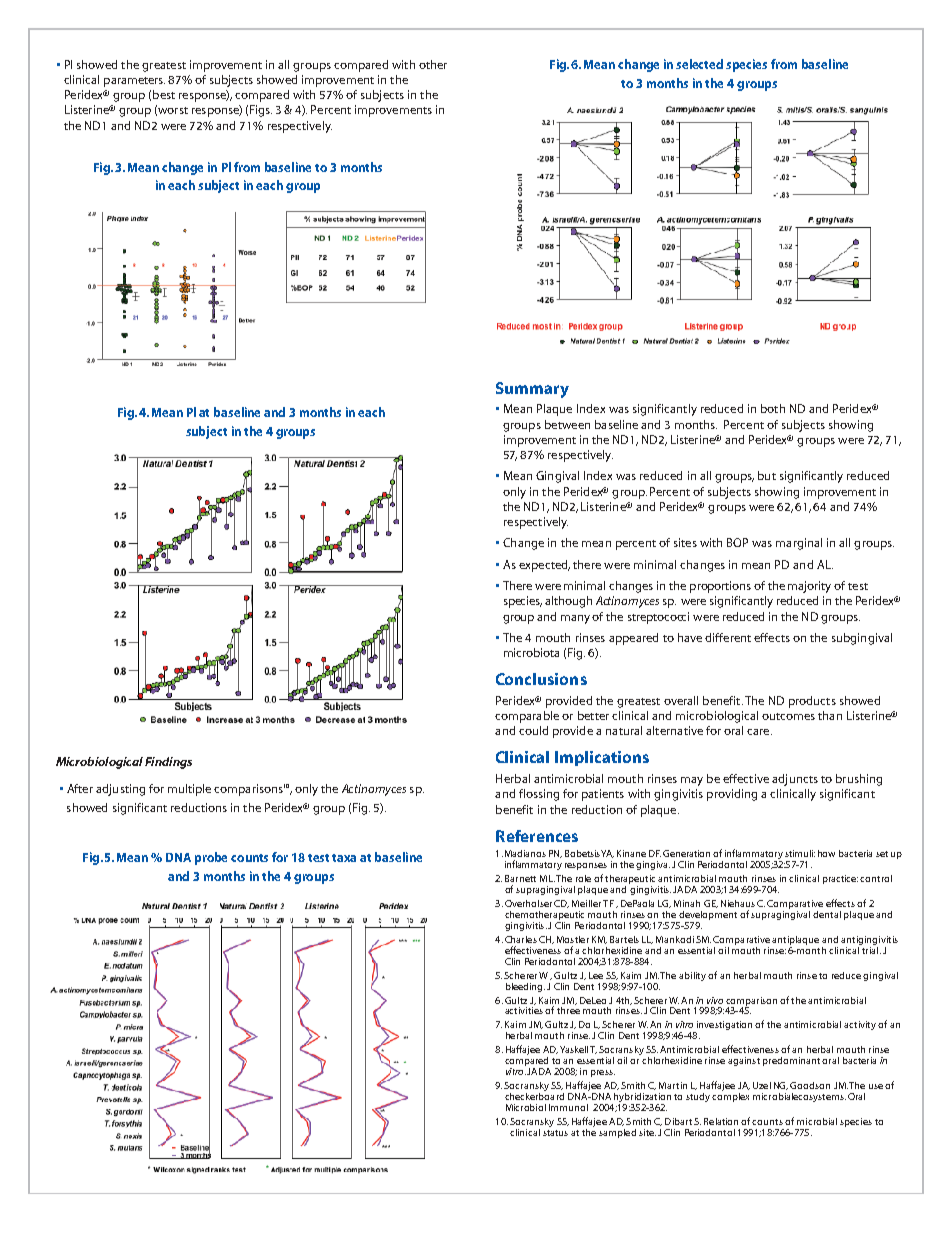  Describe the element at coordinates (532, 390) in the image. I see `Summary` at that location.
